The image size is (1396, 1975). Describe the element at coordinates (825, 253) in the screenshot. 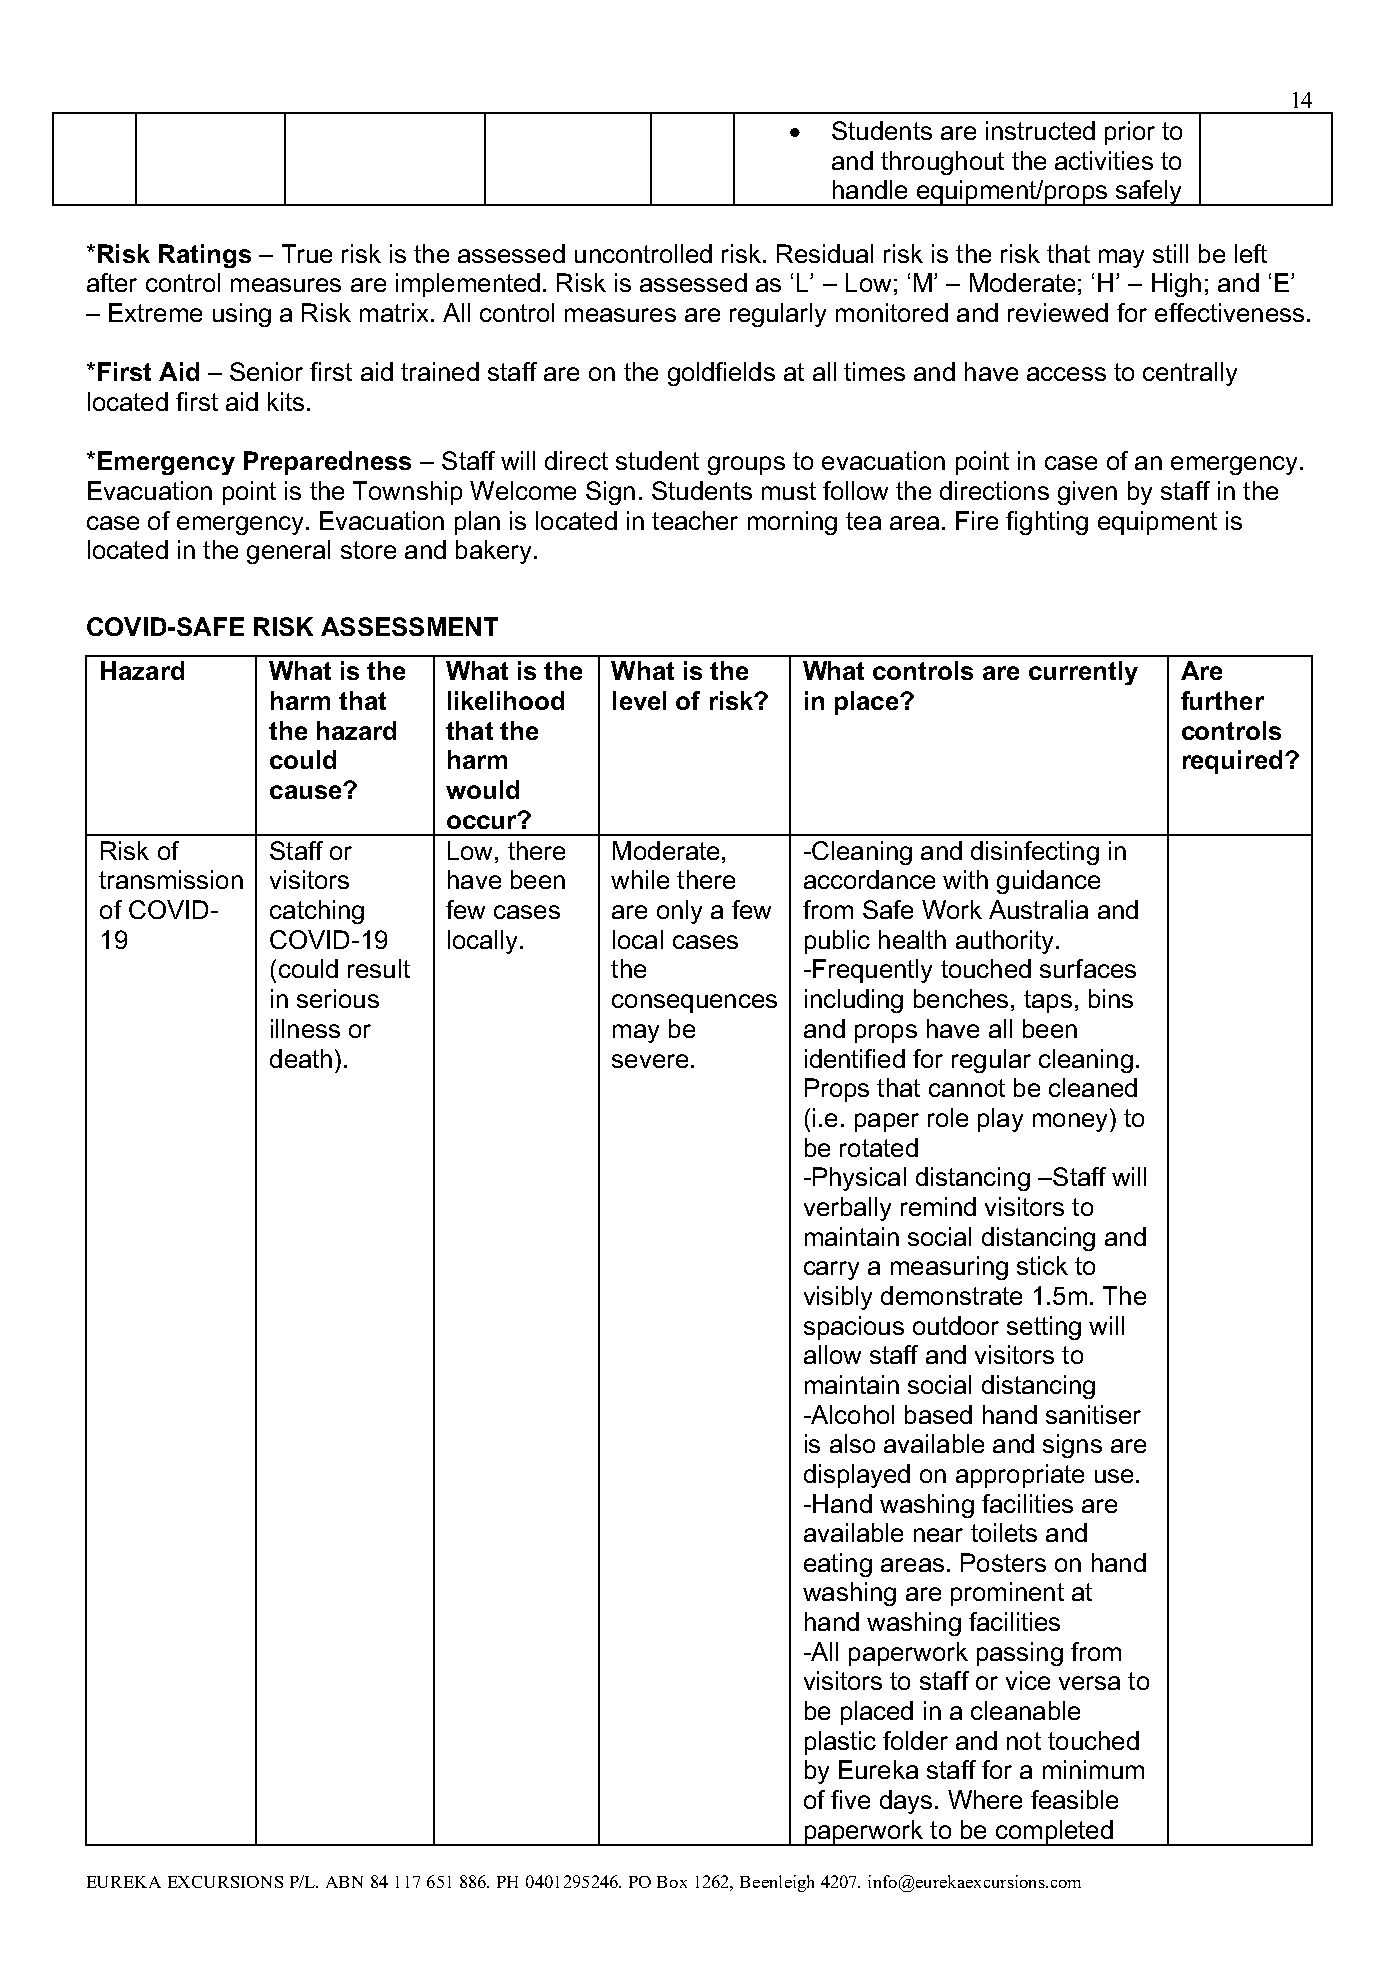

I see `Residual` at that location.
